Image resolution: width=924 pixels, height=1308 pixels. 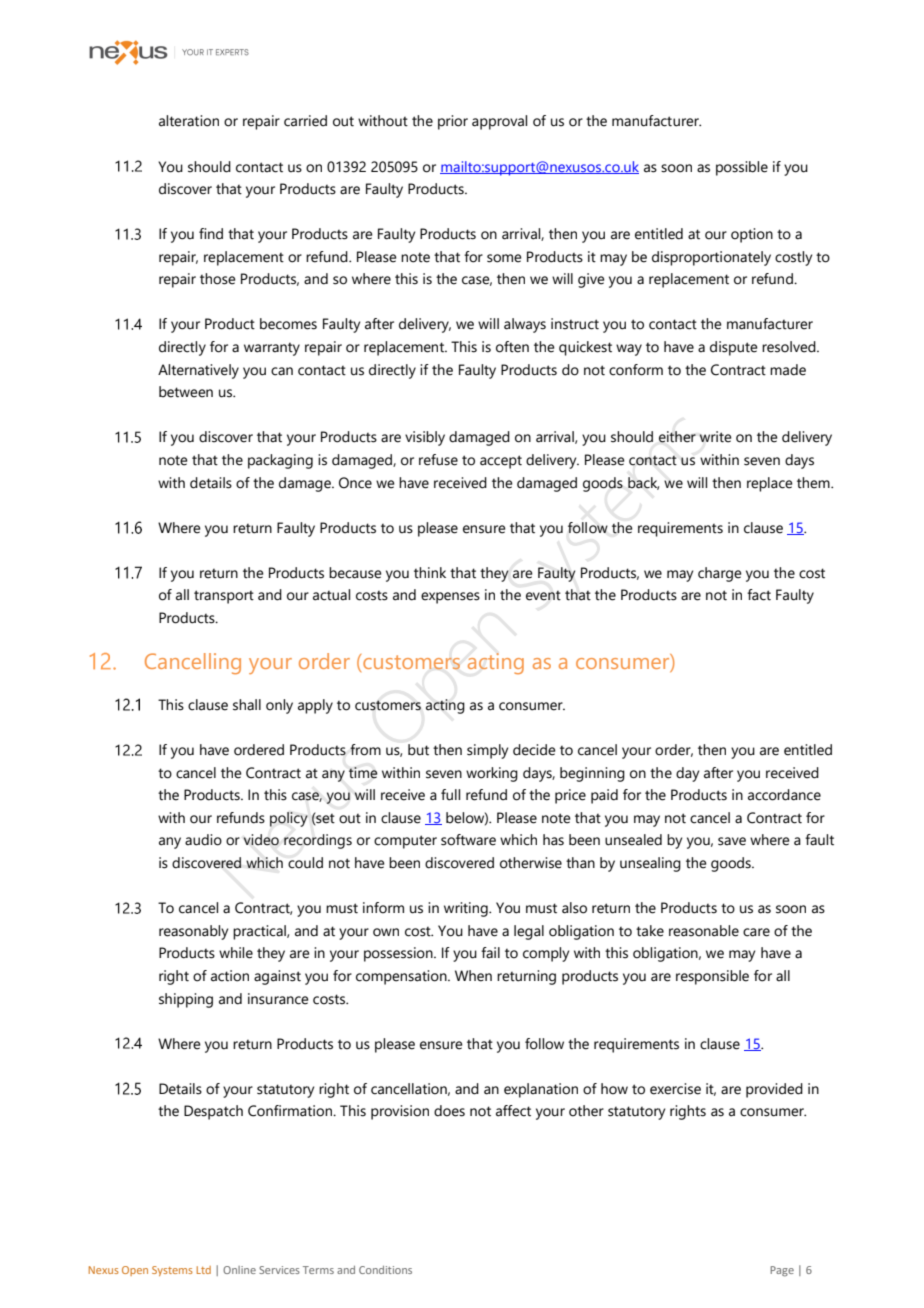 I want to click on simply, so click(x=487, y=751).
